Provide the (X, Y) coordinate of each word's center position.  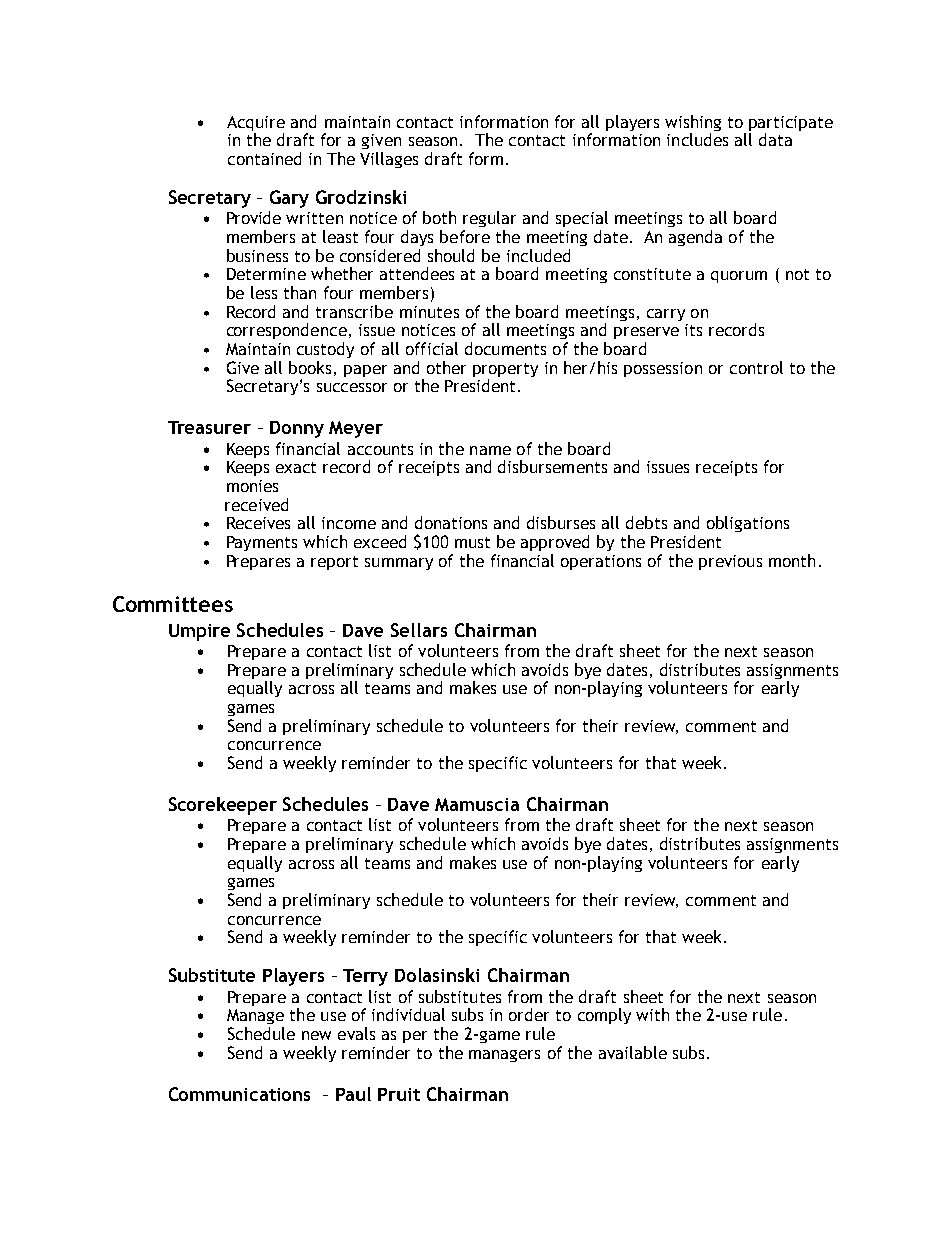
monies (252, 486)
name (490, 450)
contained (264, 158)
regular (489, 219)
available (633, 1052)
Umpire (199, 632)
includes (697, 139)
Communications (239, 1094)
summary (399, 564)
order (529, 1014)
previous (730, 562)
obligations (748, 524)
